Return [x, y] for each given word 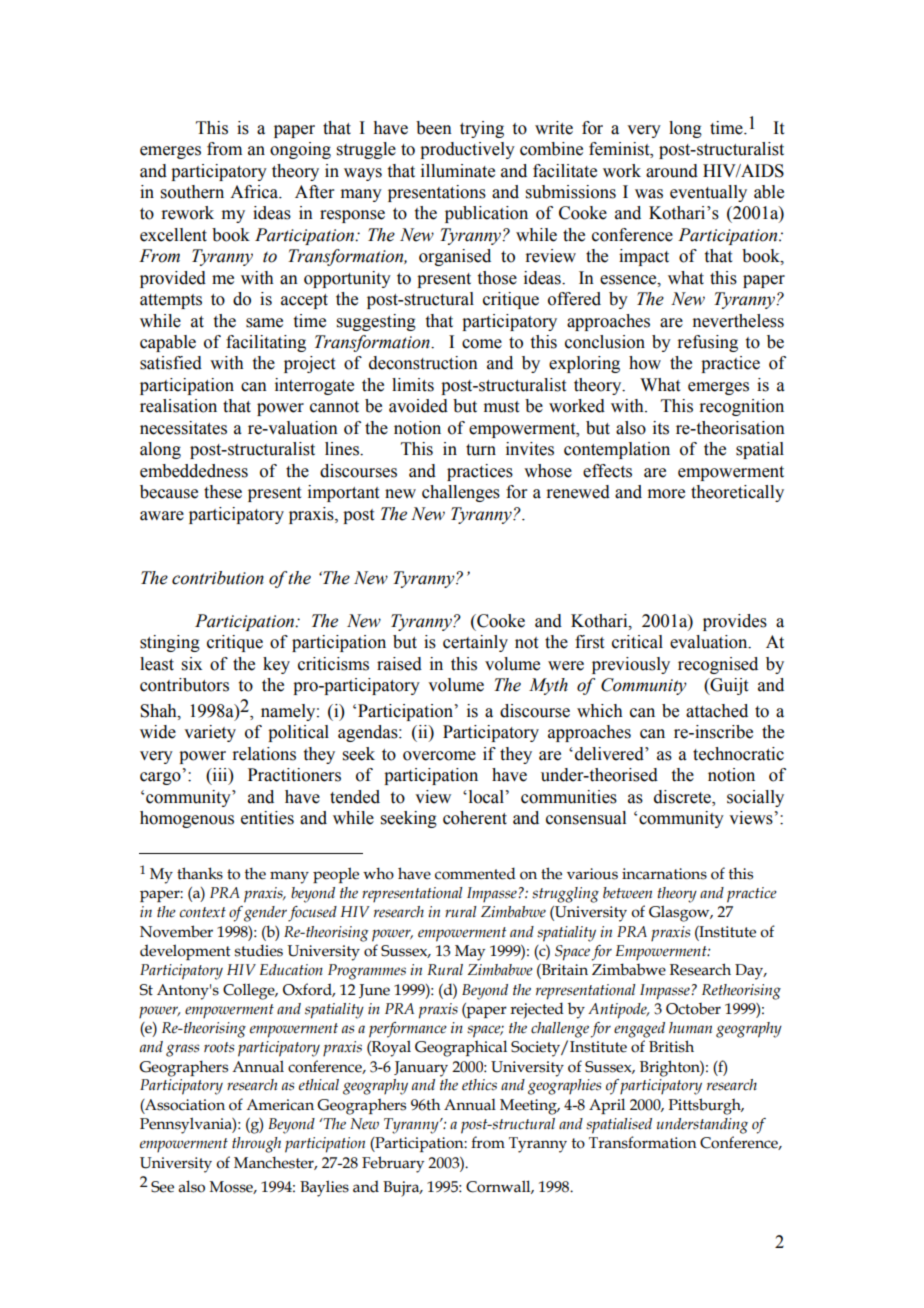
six [192, 664]
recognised [718, 665]
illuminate [458, 171]
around [672, 171]
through [256, 1145]
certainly [475, 643]
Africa [255, 192]
